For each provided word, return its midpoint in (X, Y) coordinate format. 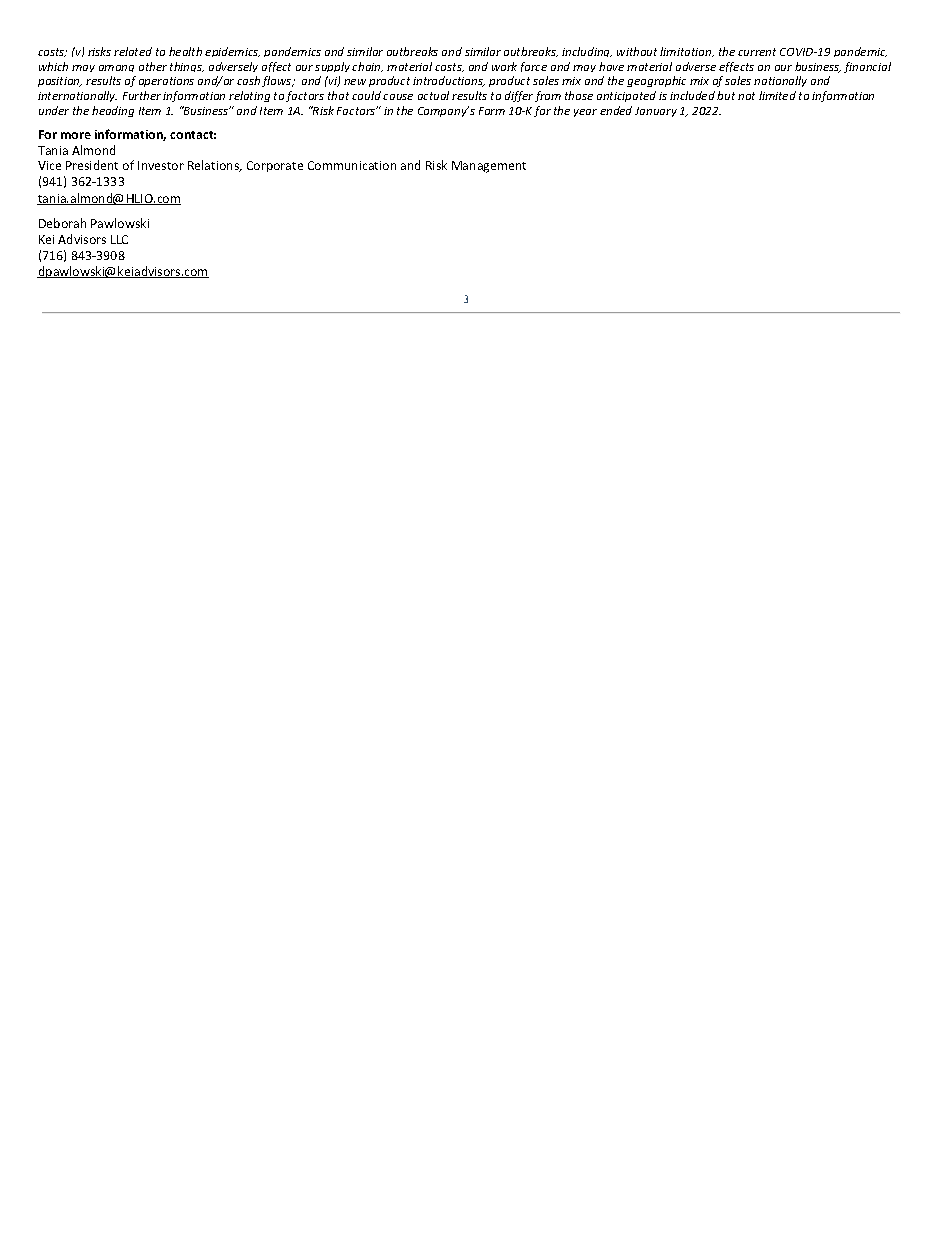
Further (142, 95)
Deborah (62, 223)
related (133, 51)
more (76, 135)
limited (777, 95)
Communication (352, 165)
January (656, 112)
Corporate (275, 166)
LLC (119, 239)
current (757, 52)
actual (433, 95)
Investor (161, 165)
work (504, 66)
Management (489, 167)
